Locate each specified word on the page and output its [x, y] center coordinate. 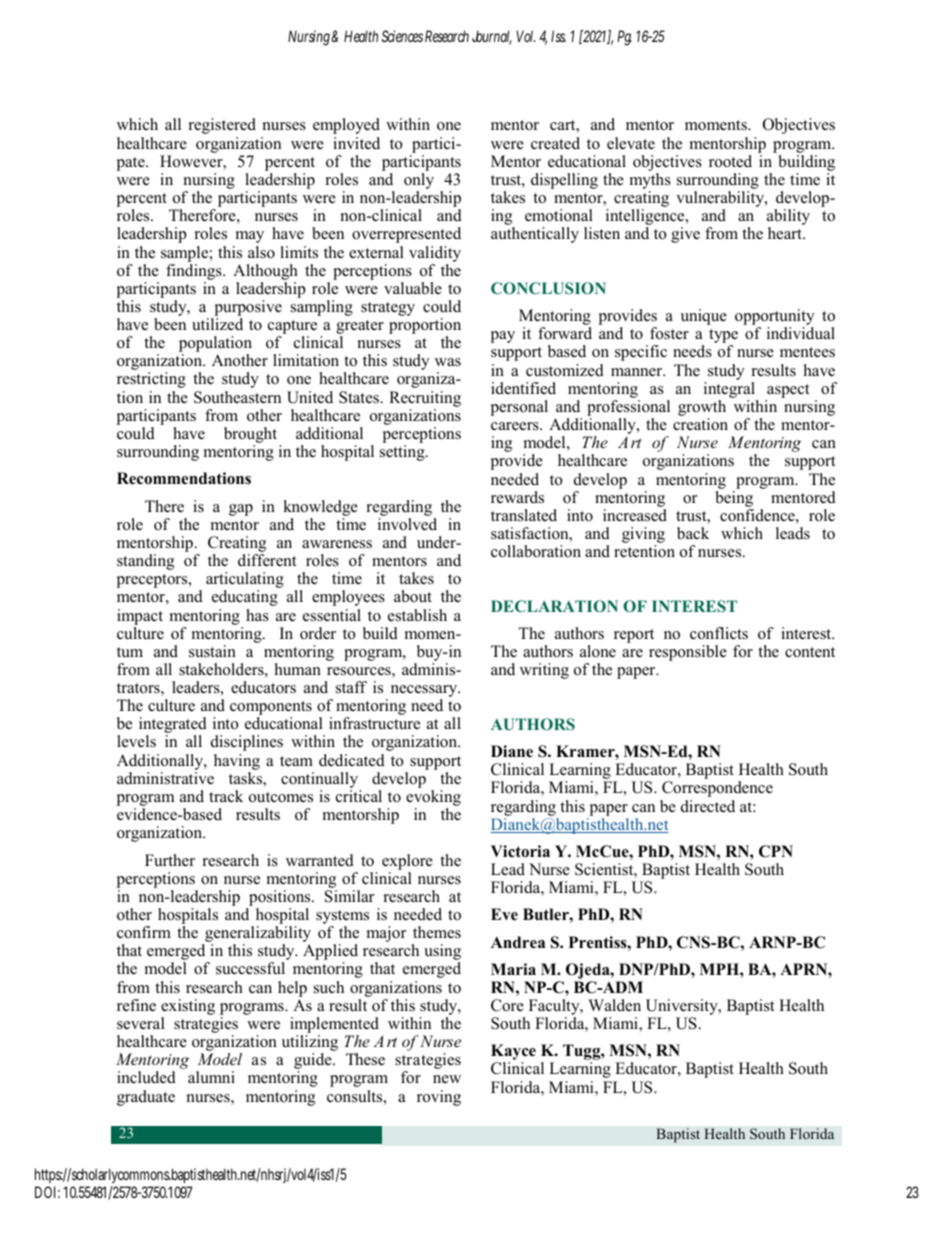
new [447, 1079]
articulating [245, 581]
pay [502, 337]
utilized [217, 324]
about [413, 596]
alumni [211, 1077]
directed [708, 806]
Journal [492, 37]
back [693, 533]
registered [222, 126]
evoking [433, 799]
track [226, 796]
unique [704, 317]
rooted [730, 161]
